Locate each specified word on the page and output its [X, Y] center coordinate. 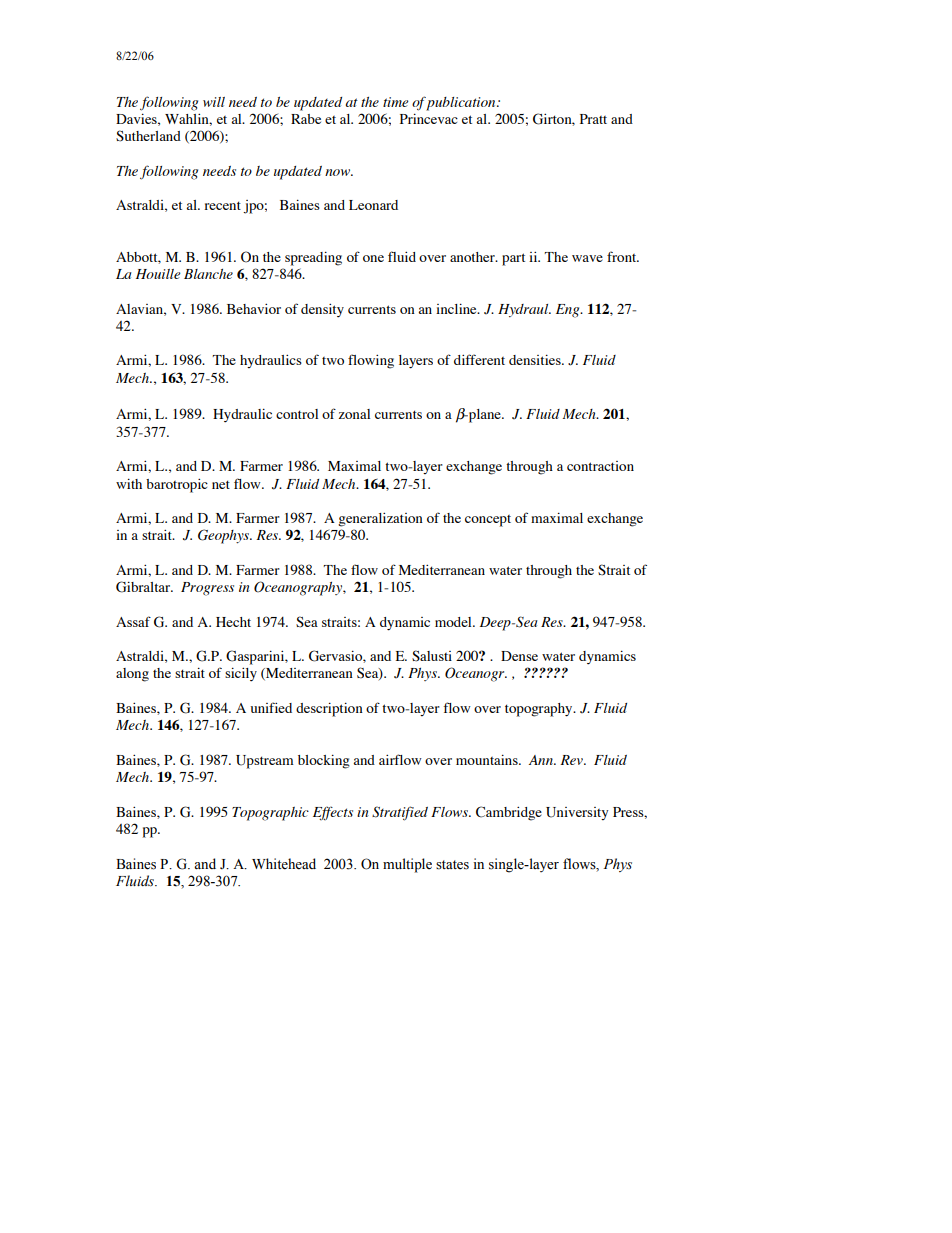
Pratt [593, 119]
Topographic [270, 814]
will [214, 102]
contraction [600, 466]
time [396, 102]
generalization [380, 520]
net [221, 484]
